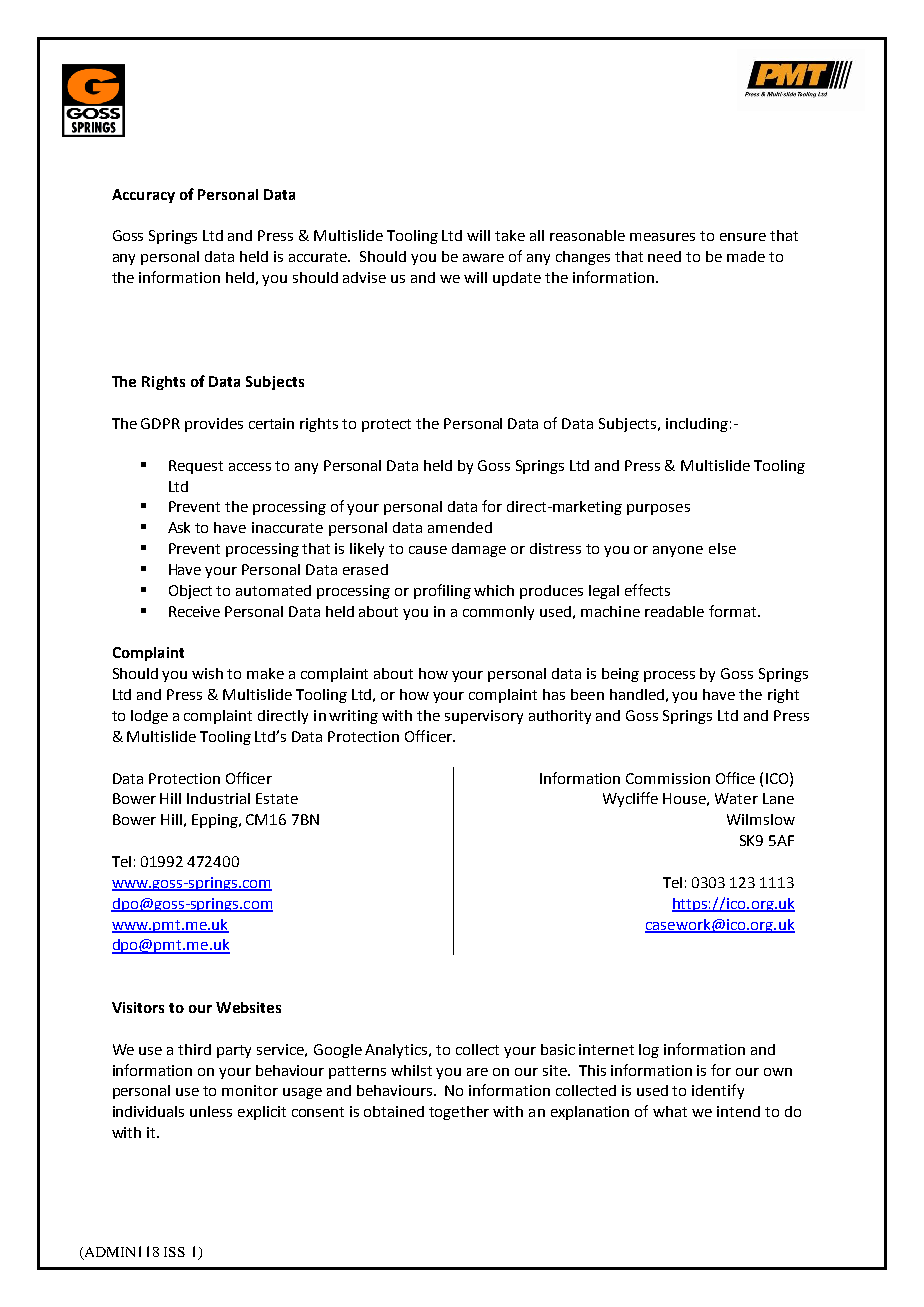 The height and width of the page is (1307, 924). Describe the element at coordinates (149, 717) in the page. I see `lodge` at that location.
